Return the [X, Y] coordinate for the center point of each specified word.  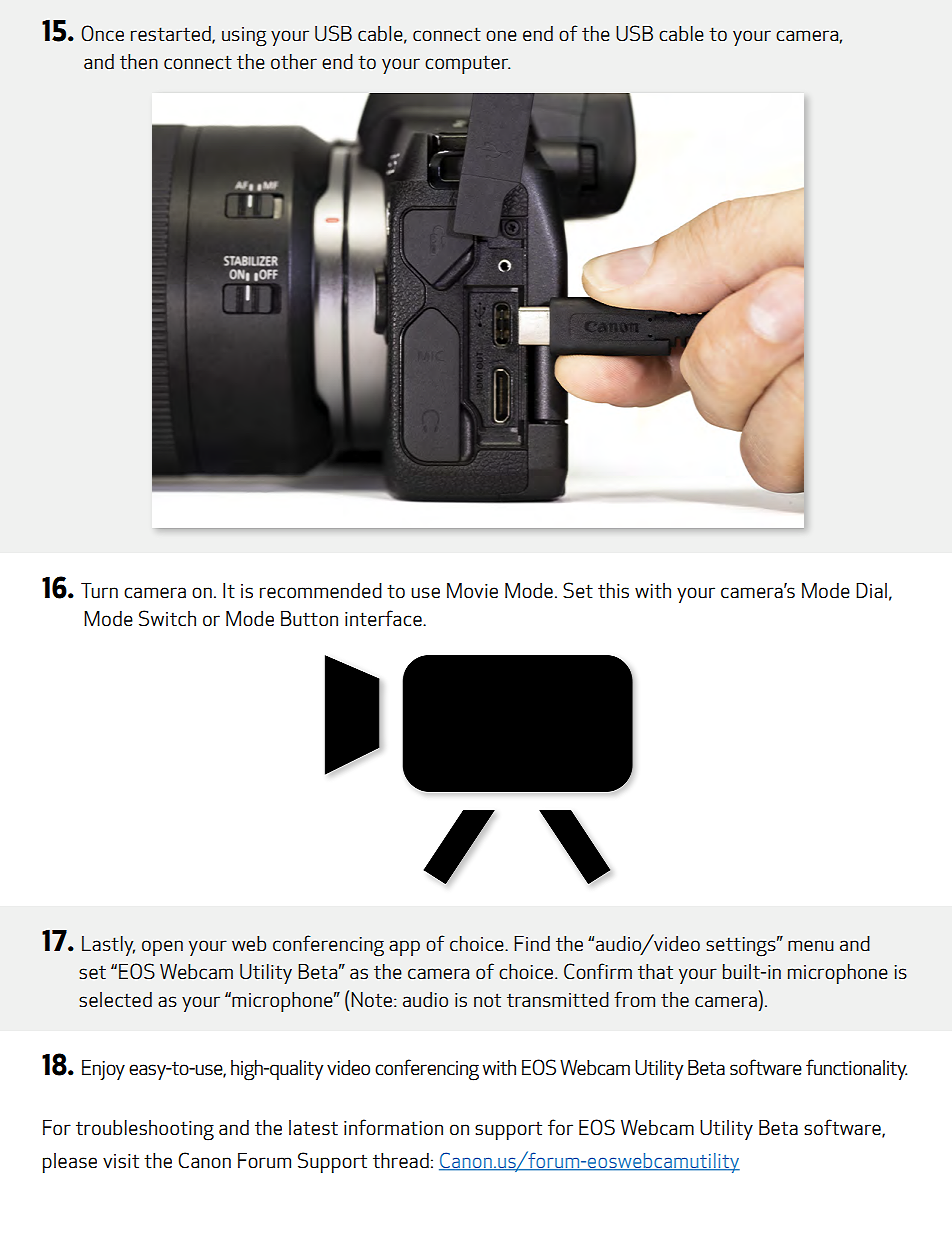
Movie [472, 590]
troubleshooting [145, 1130]
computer [467, 64]
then [139, 61]
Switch [167, 618]
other [294, 62]
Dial [871, 590]
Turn [99, 590]
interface [384, 618]
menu [811, 945]
